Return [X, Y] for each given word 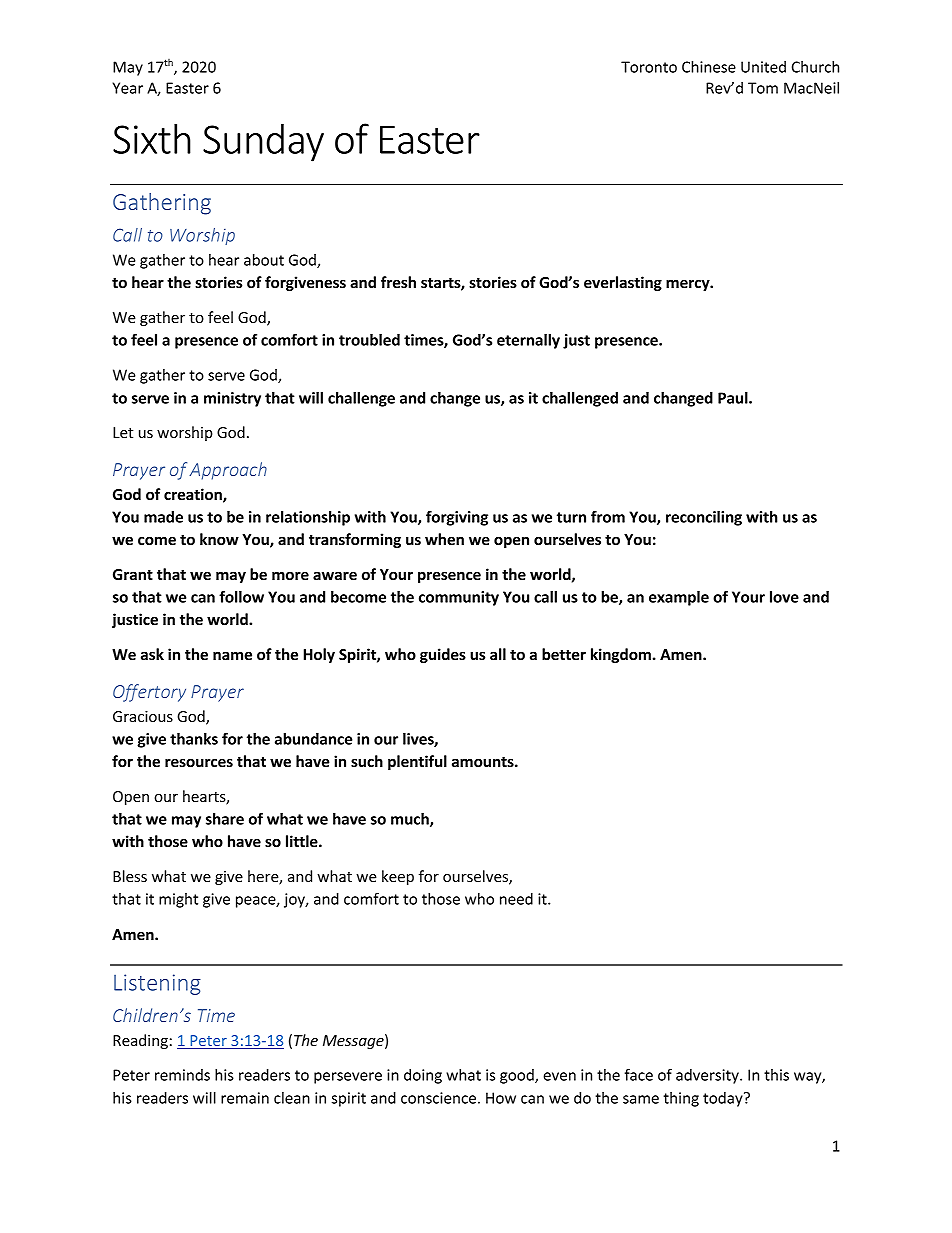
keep [398, 877]
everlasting [623, 283]
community [459, 598]
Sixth [152, 138]
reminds [182, 1075]
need [516, 899]
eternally [528, 341]
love [784, 597]
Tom [763, 88]
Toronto [649, 67]
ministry [232, 399]
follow [241, 596]
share [225, 819]
